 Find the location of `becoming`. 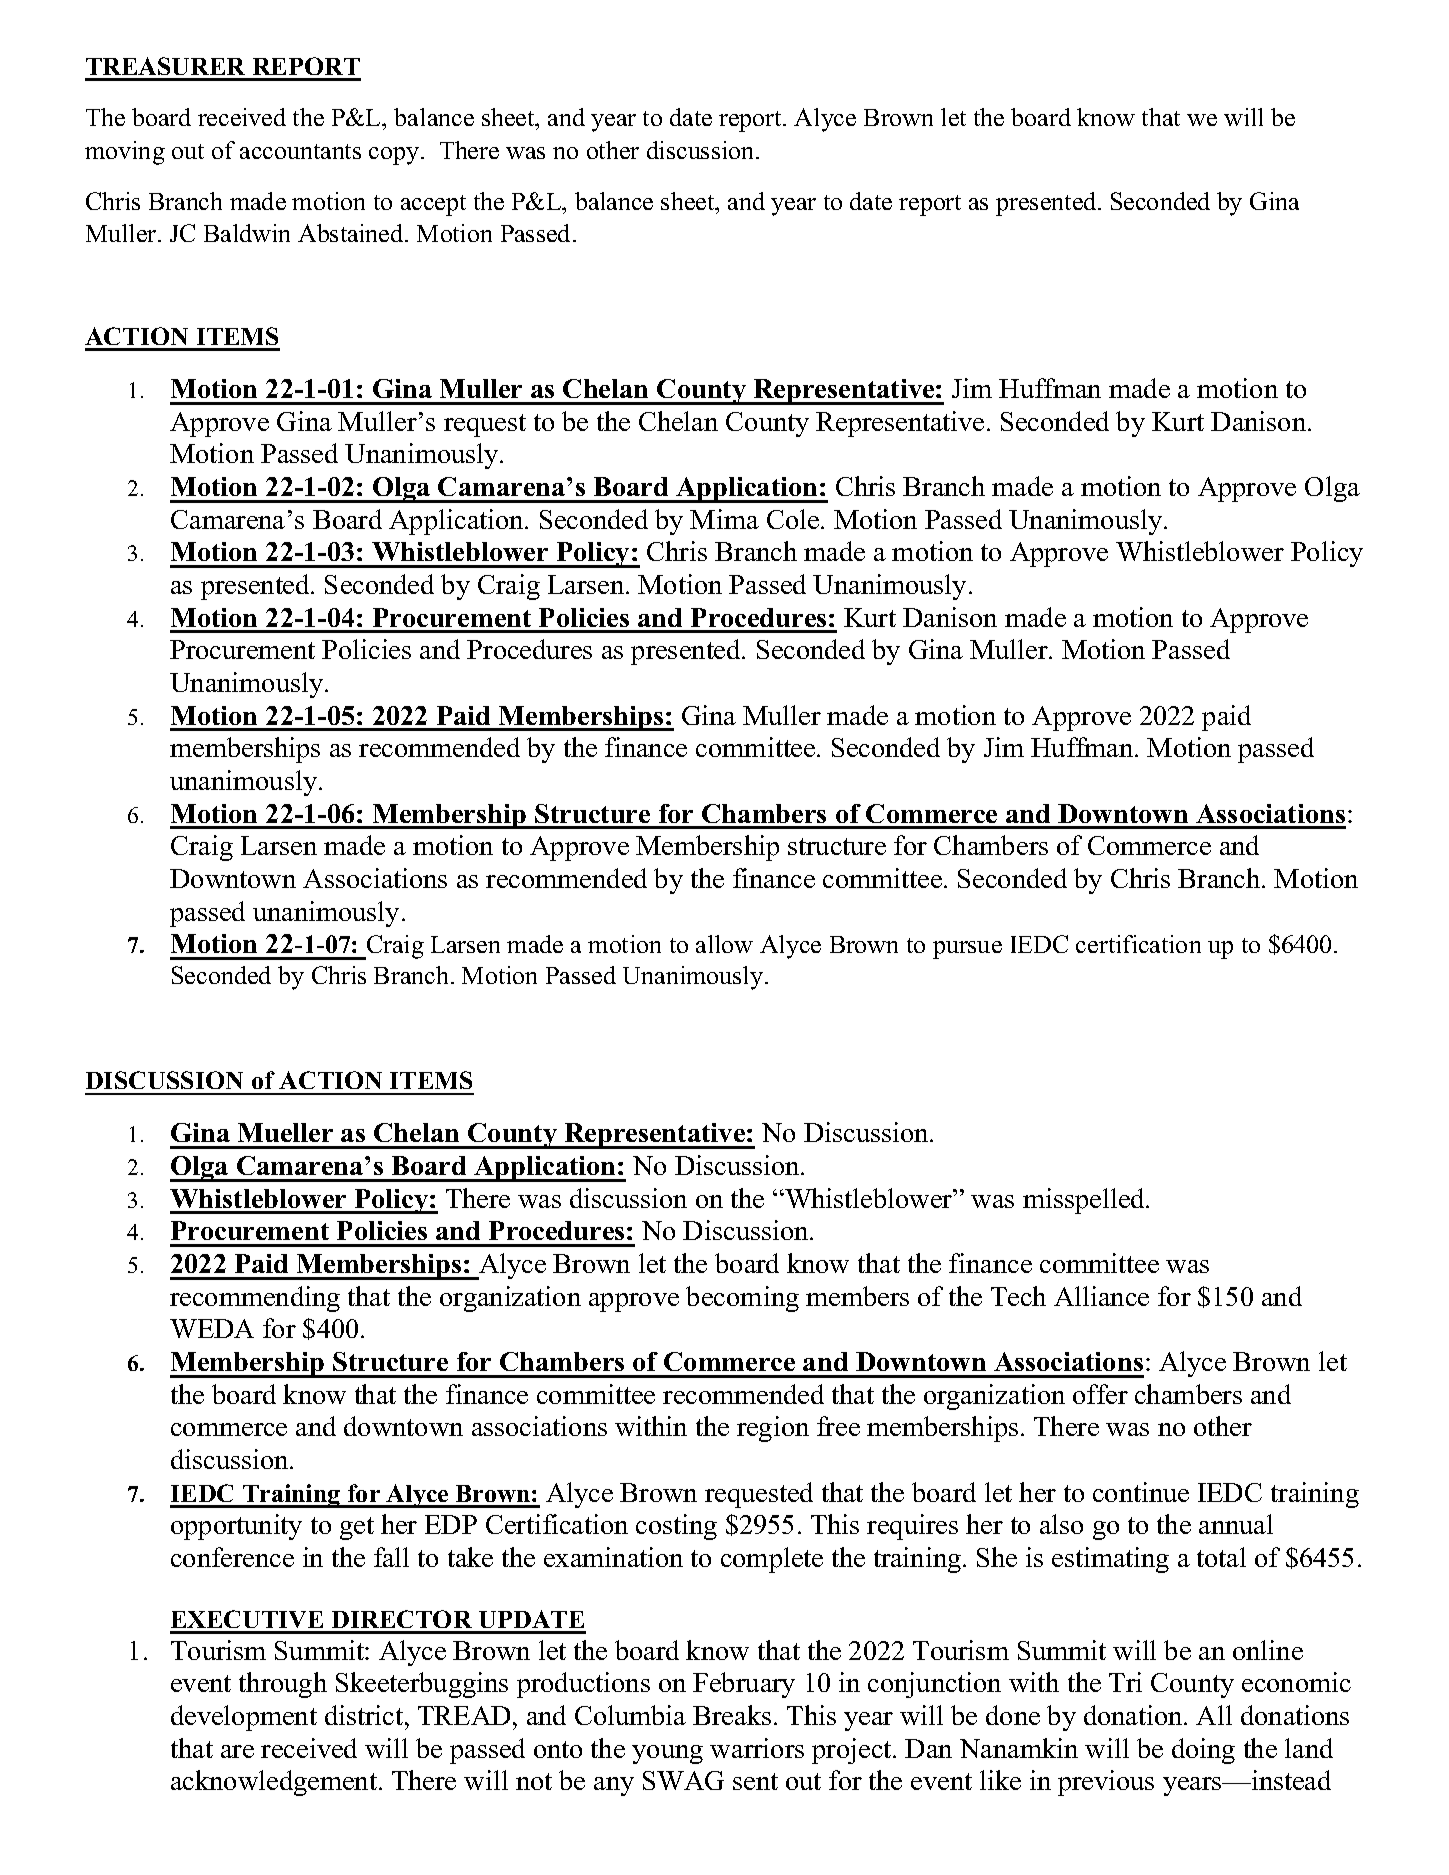

becoming is located at coordinates (742, 1299).
